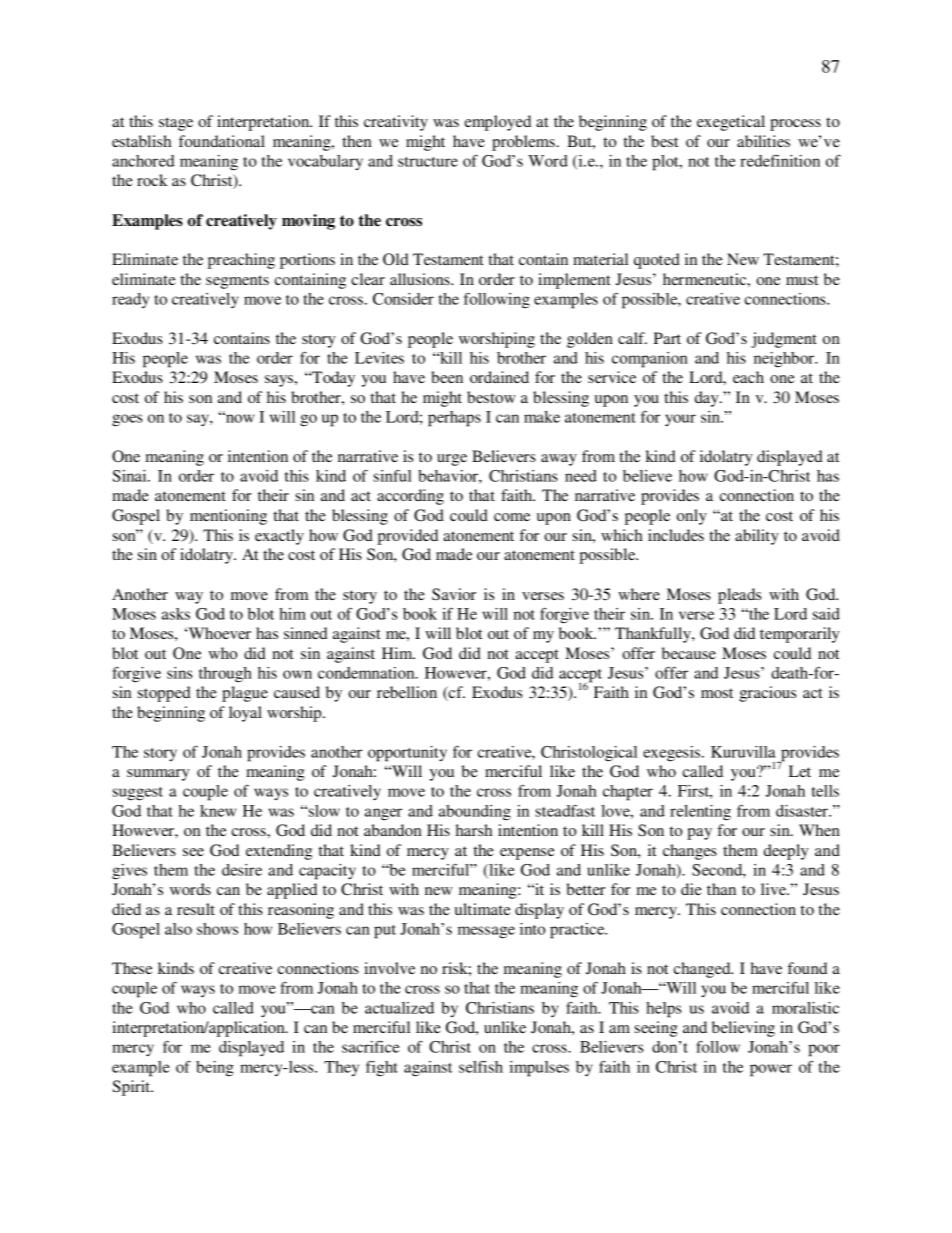 The image size is (952, 1233). Describe the element at coordinates (763, 141) in the document. I see `abilities` at that location.
